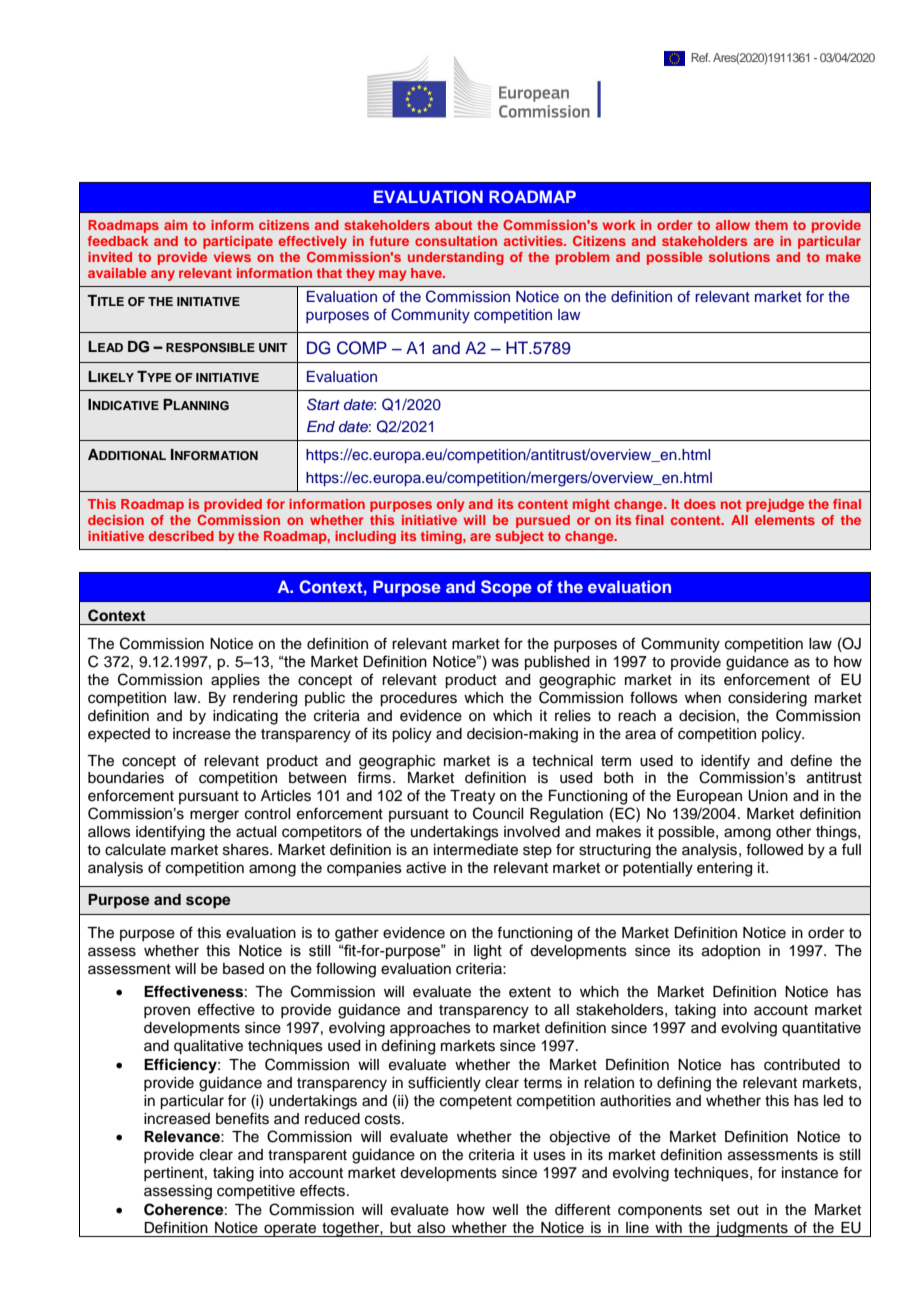 The image size is (924, 1308). Describe the element at coordinates (243, 969) in the screenshot. I see `based` at that location.
